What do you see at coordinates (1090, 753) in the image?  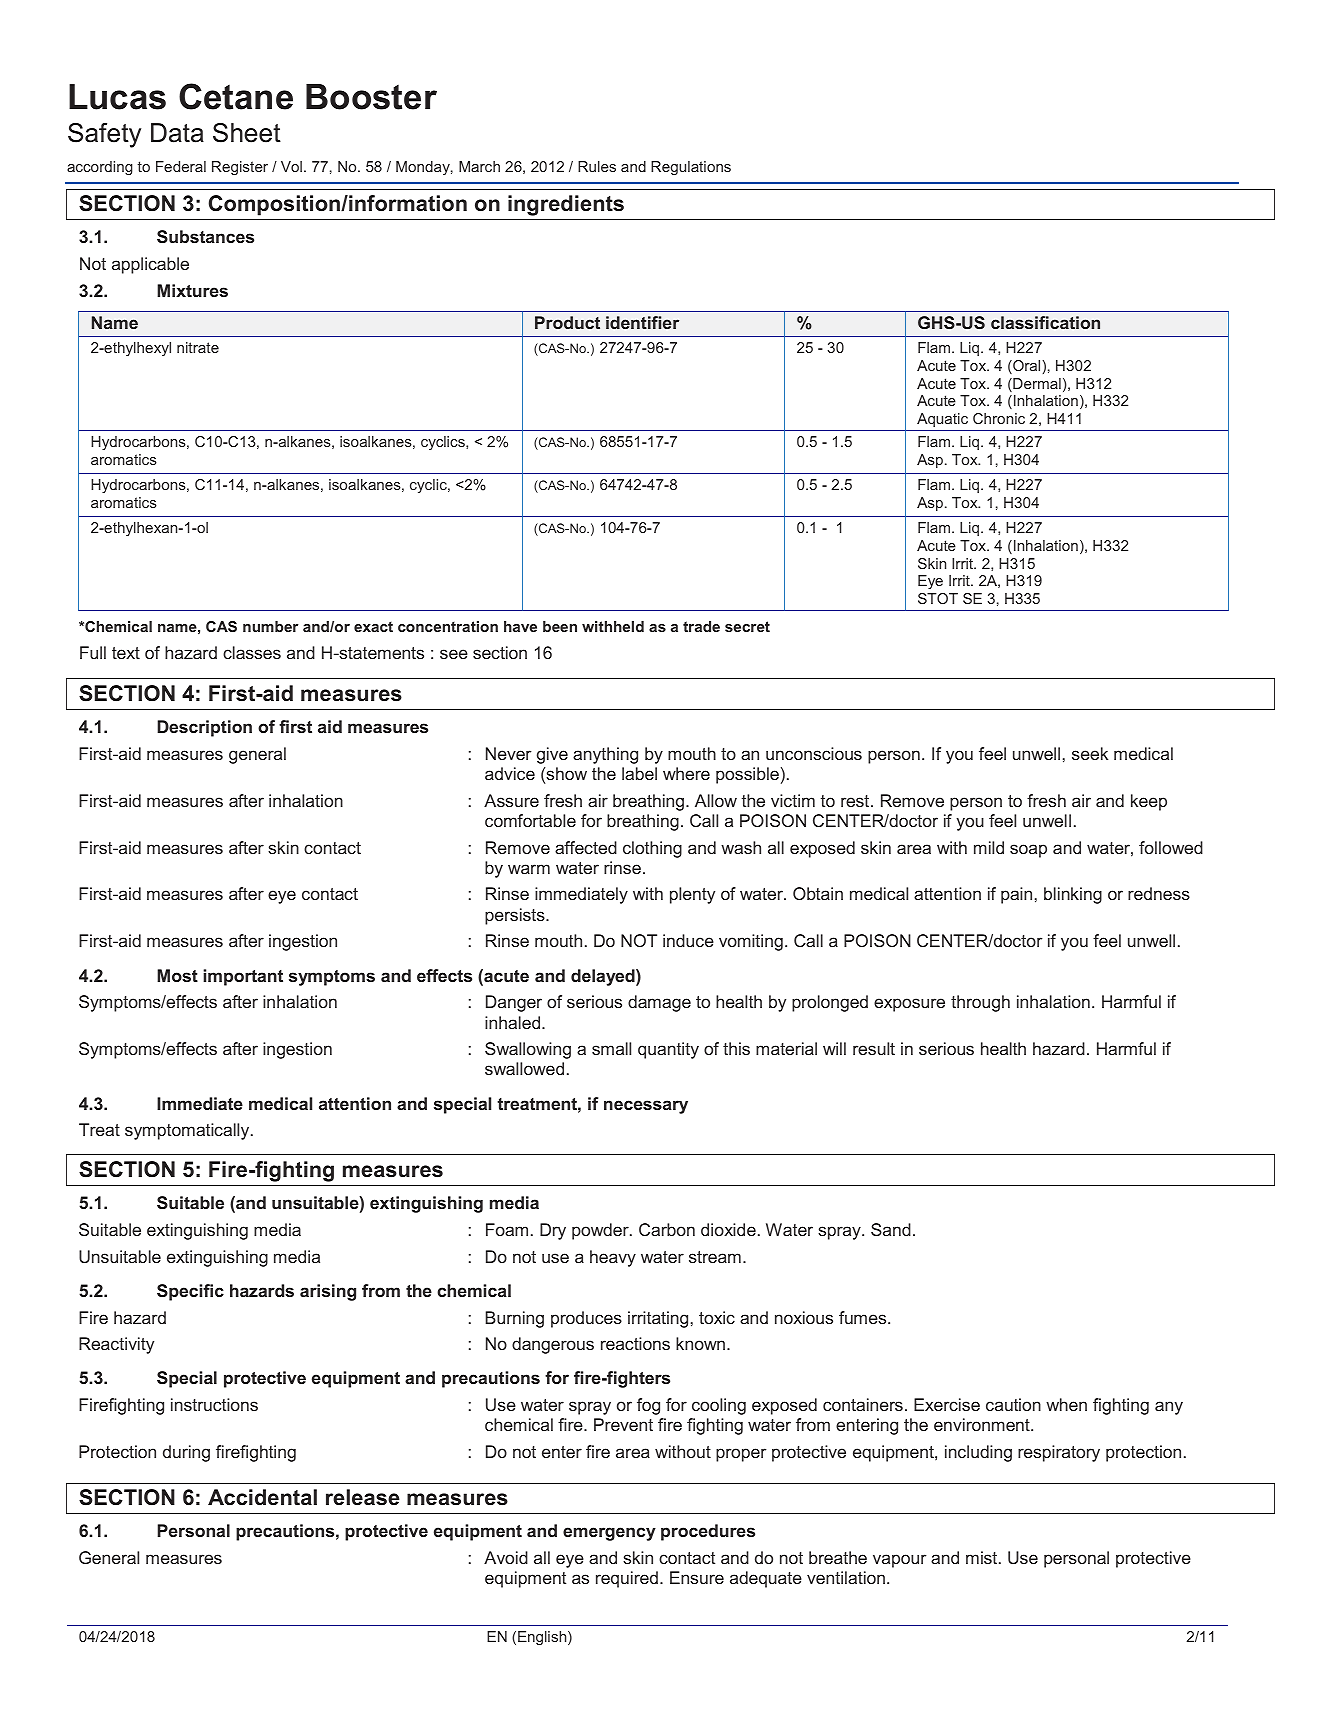 I see `seek` at bounding box center [1090, 753].
